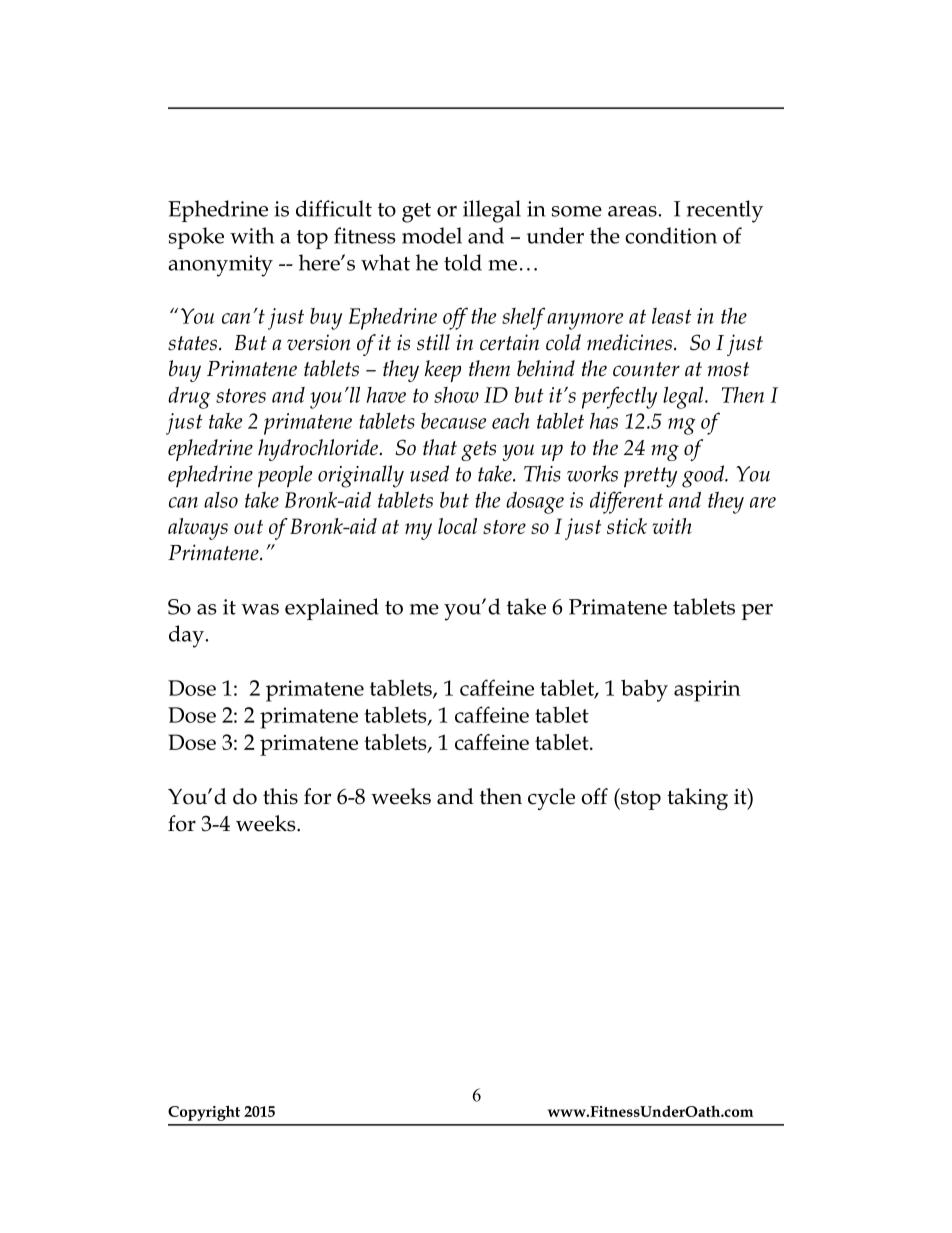 Image resolution: width=952 pixels, height=1233 pixels. Describe the element at coordinates (248, 527) in the document. I see `out` at that location.
